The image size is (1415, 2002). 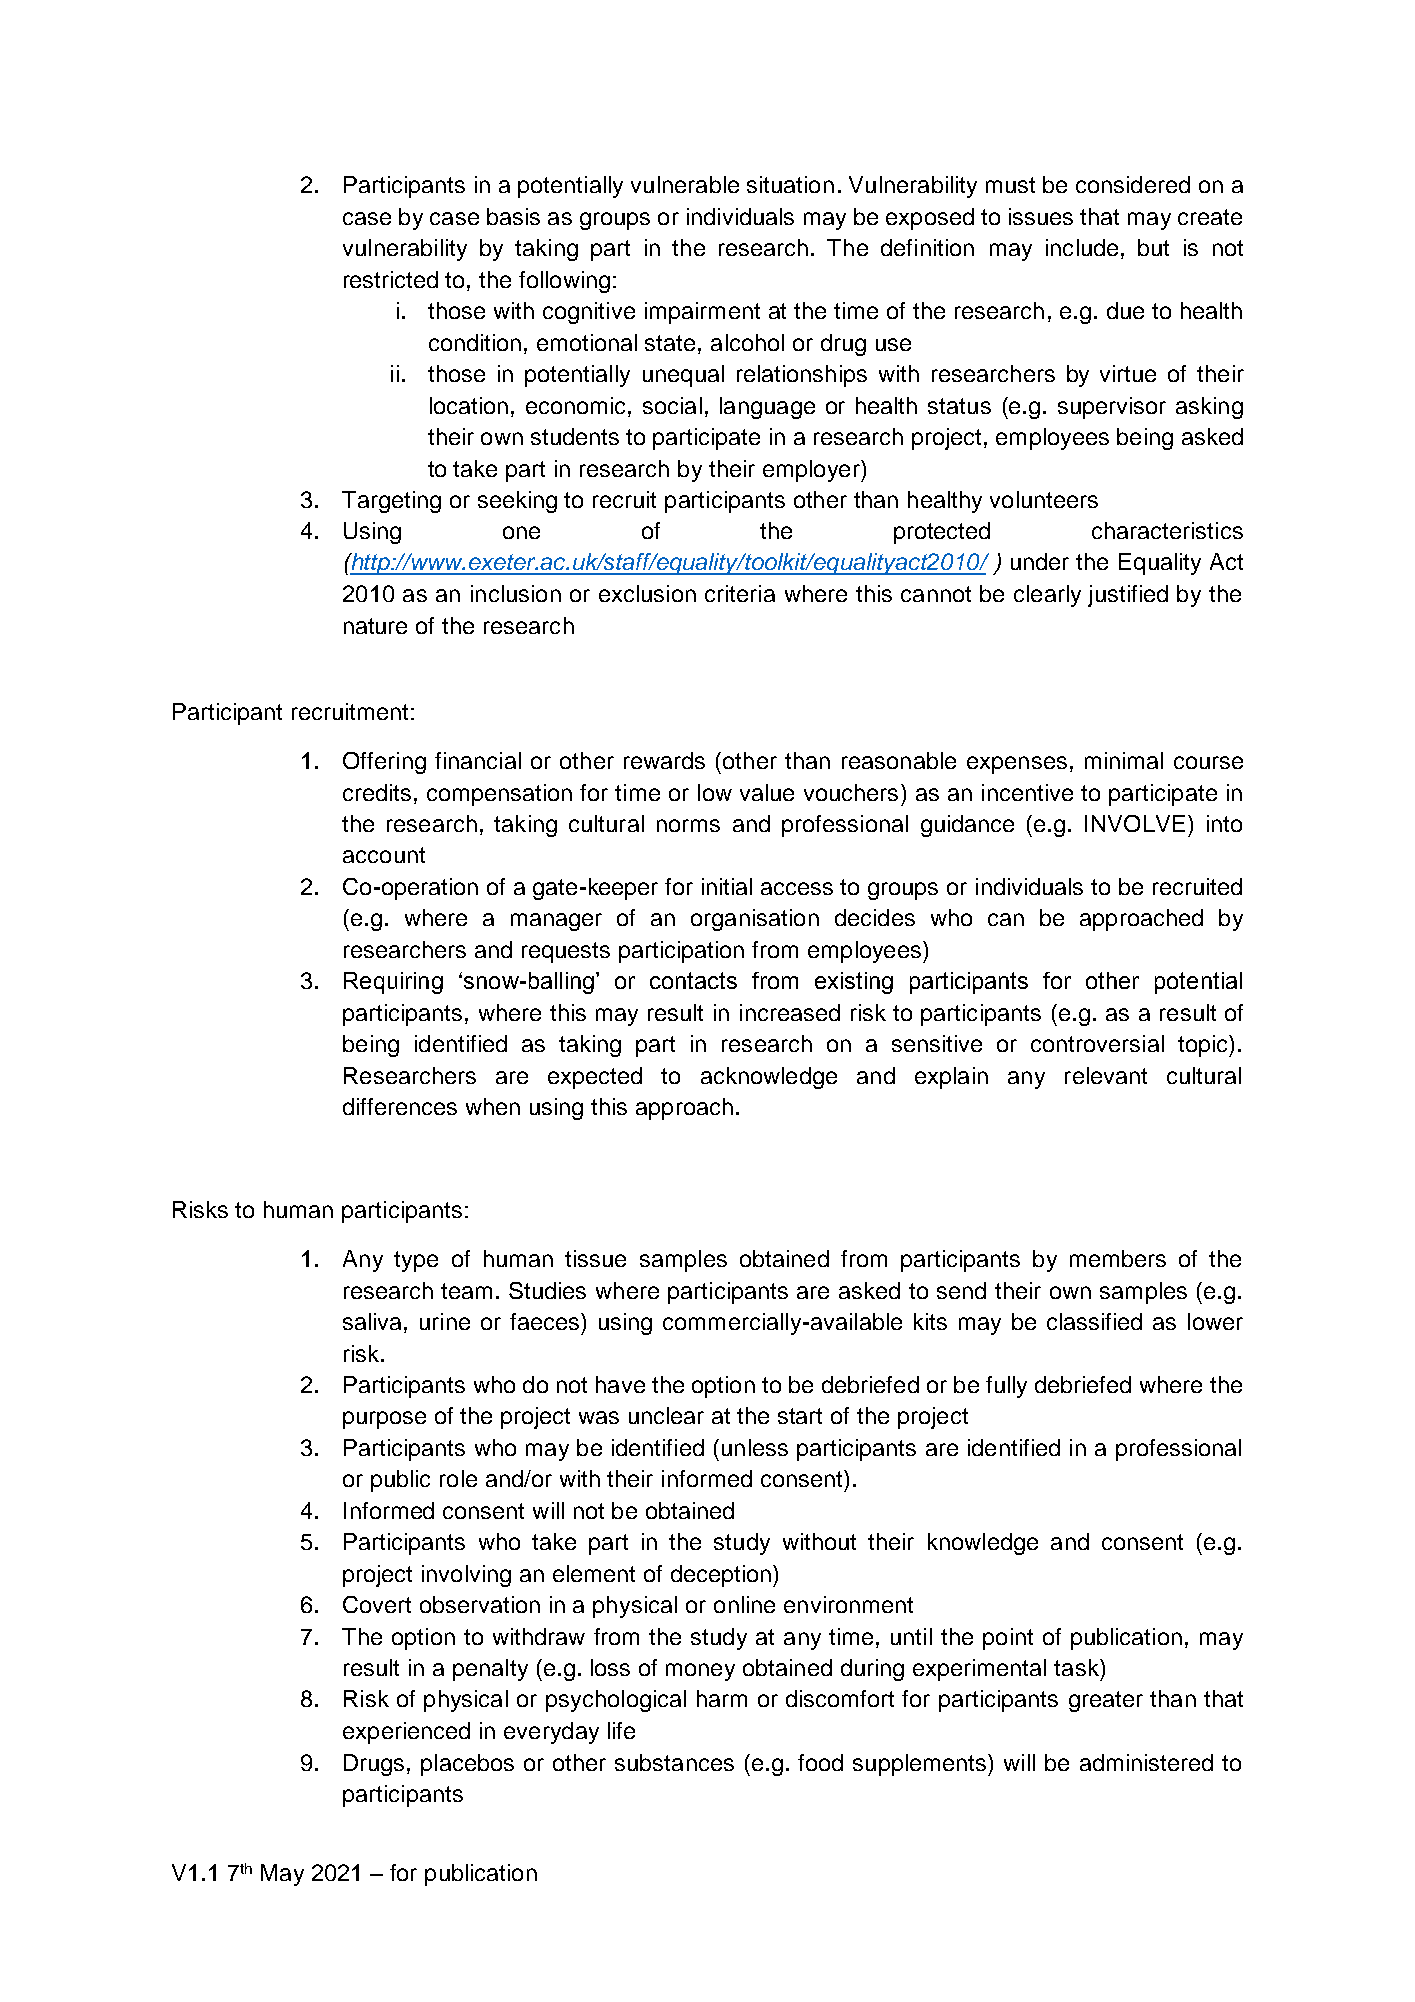 What do you see at coordinates (516, 593) in the screenshot?
I see `inclusion` at bounding box center [516, 593].
